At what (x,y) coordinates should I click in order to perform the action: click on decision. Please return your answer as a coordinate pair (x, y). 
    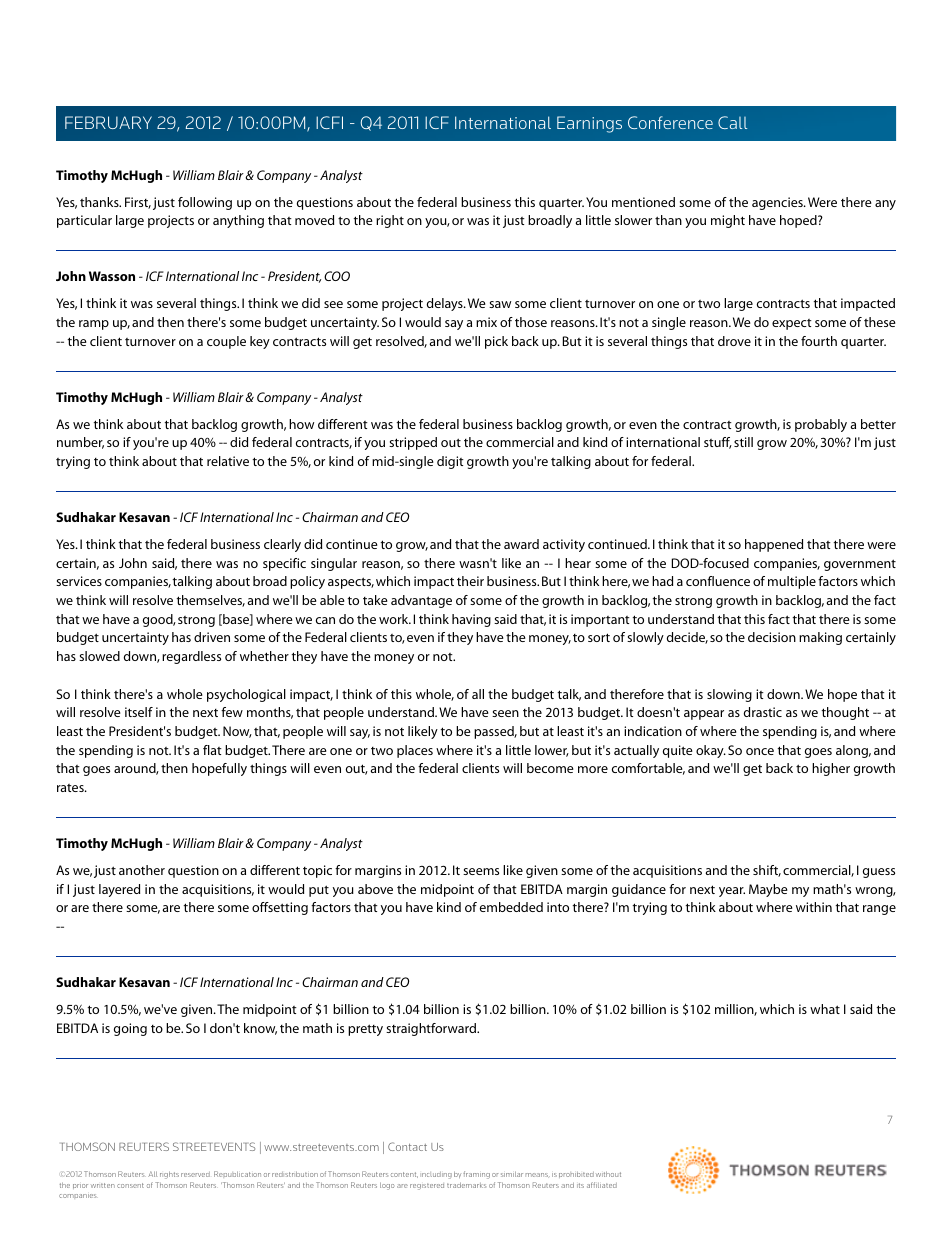
    Looking at the image, I should click on (772, 637).
